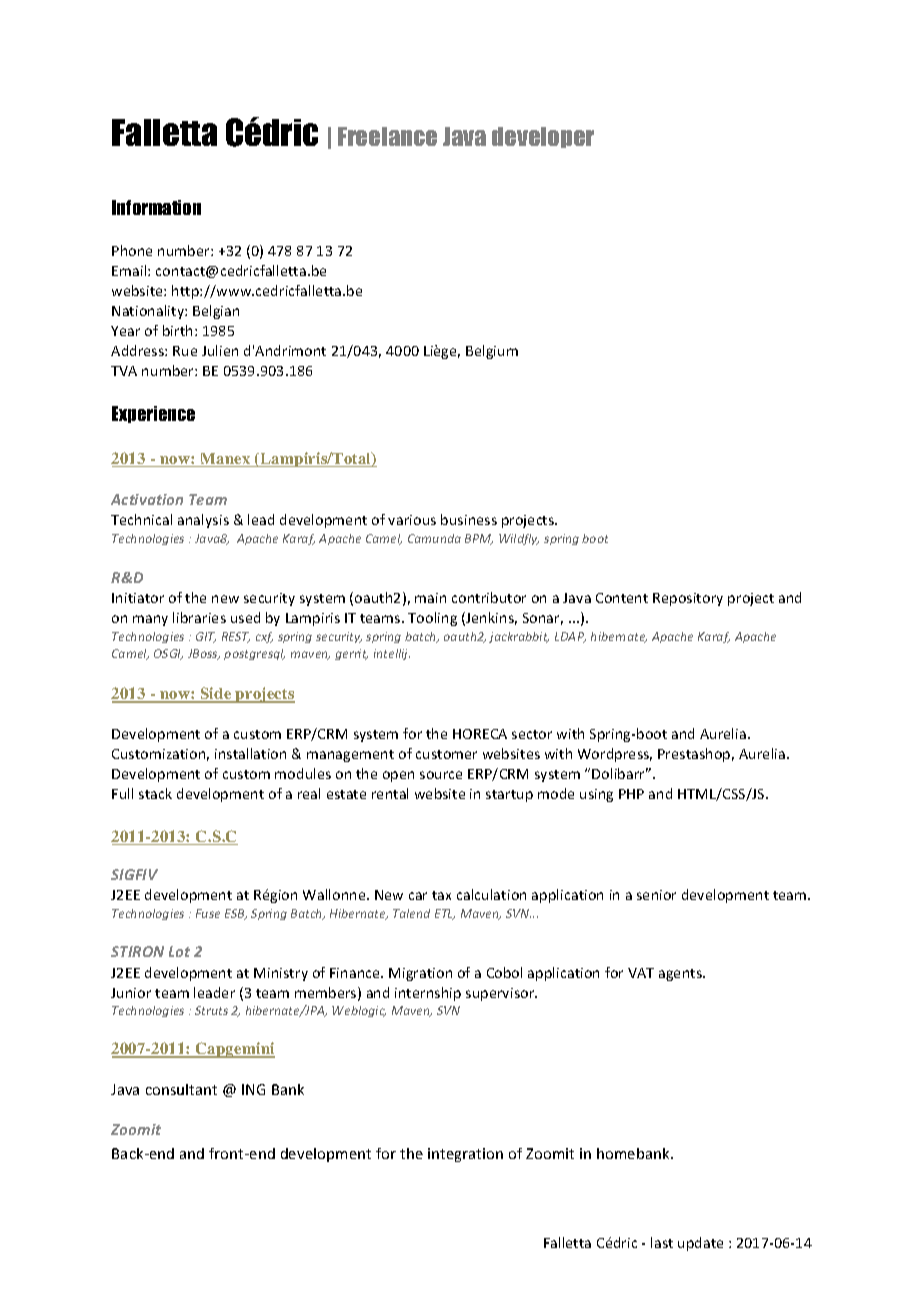 This screenshot has width=924, height=1308. I want to click on last, so click(662, 1242).
